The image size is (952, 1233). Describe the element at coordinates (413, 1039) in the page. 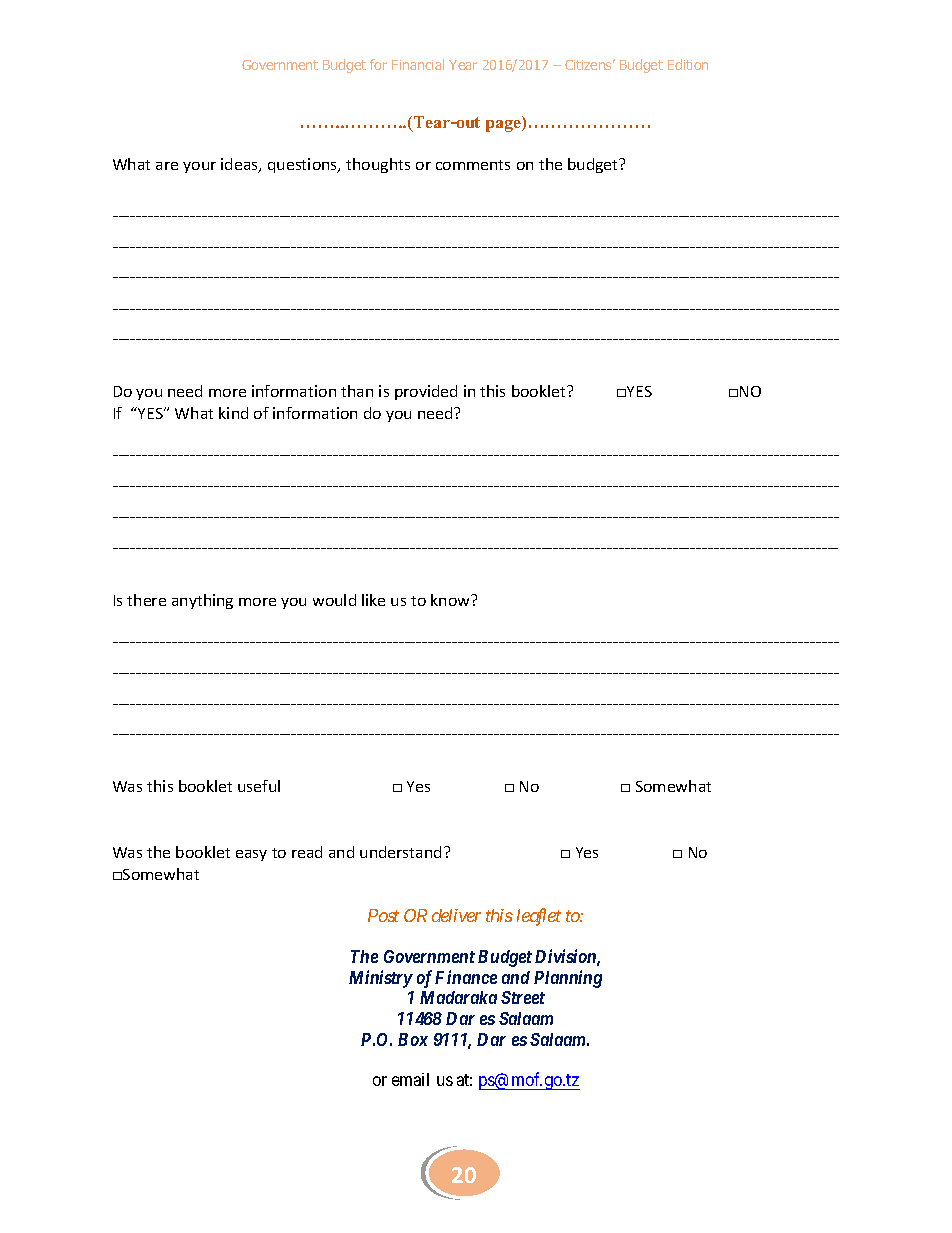

I see `Box` at that location.
